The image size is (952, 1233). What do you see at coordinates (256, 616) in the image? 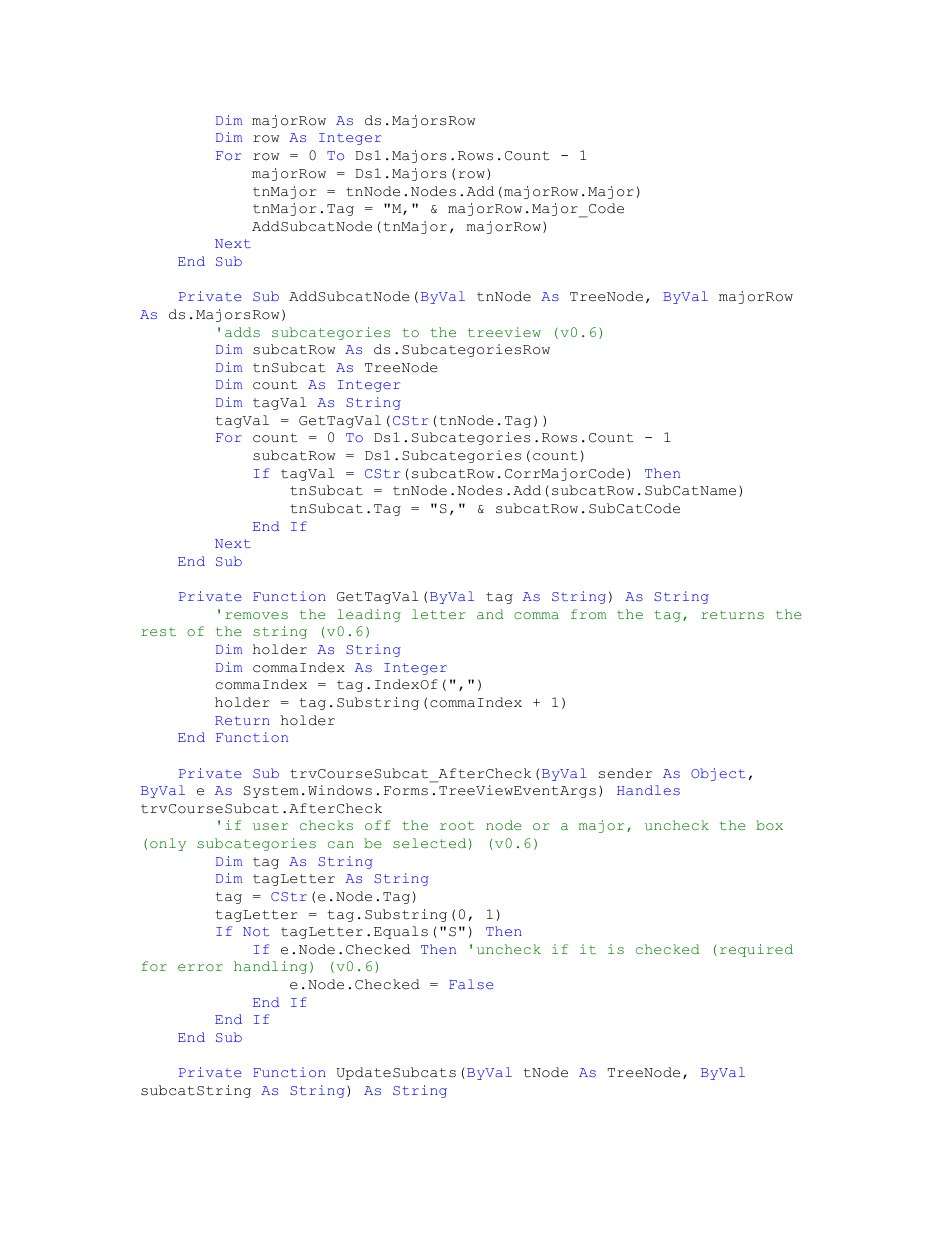
I see `removes` at bounding box center [256, 616].
